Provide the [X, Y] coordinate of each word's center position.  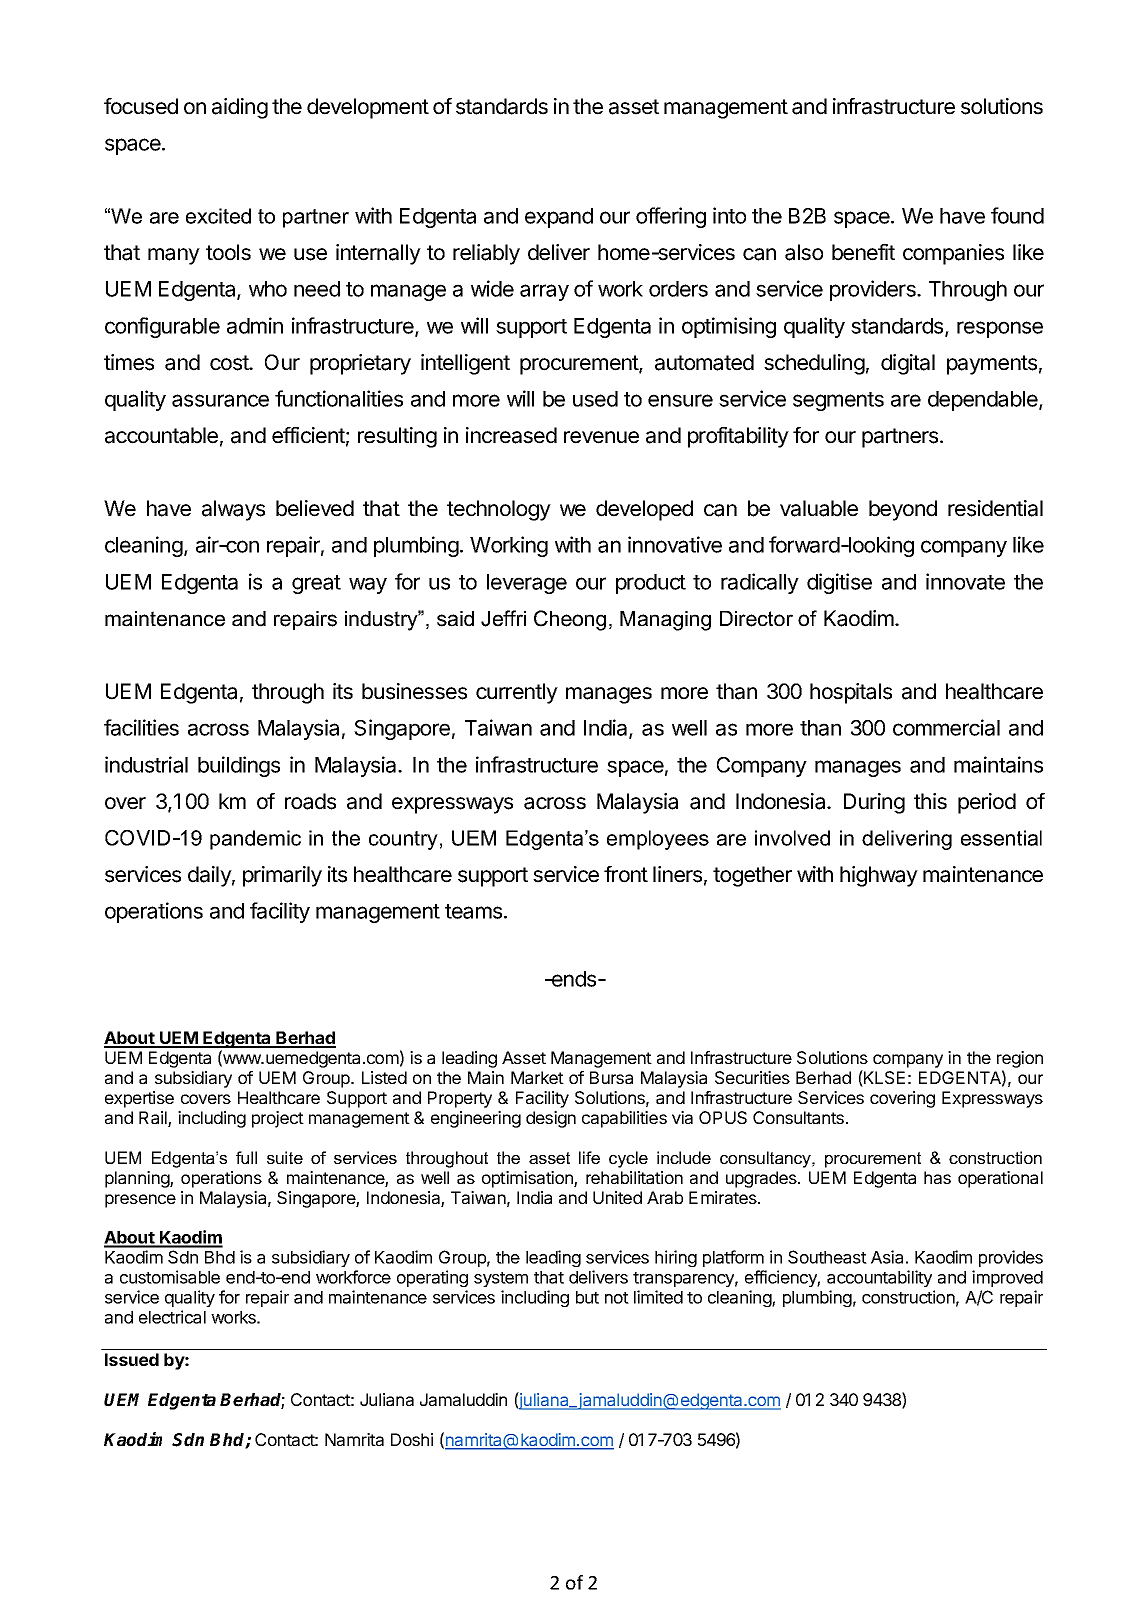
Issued [132, 1359]
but [587, 1297]
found [1017, 215]
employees [658, 840]
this [930, 801]
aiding [240, 108]
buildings [239, 766]
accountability [879, 1278]
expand [559, 218]
